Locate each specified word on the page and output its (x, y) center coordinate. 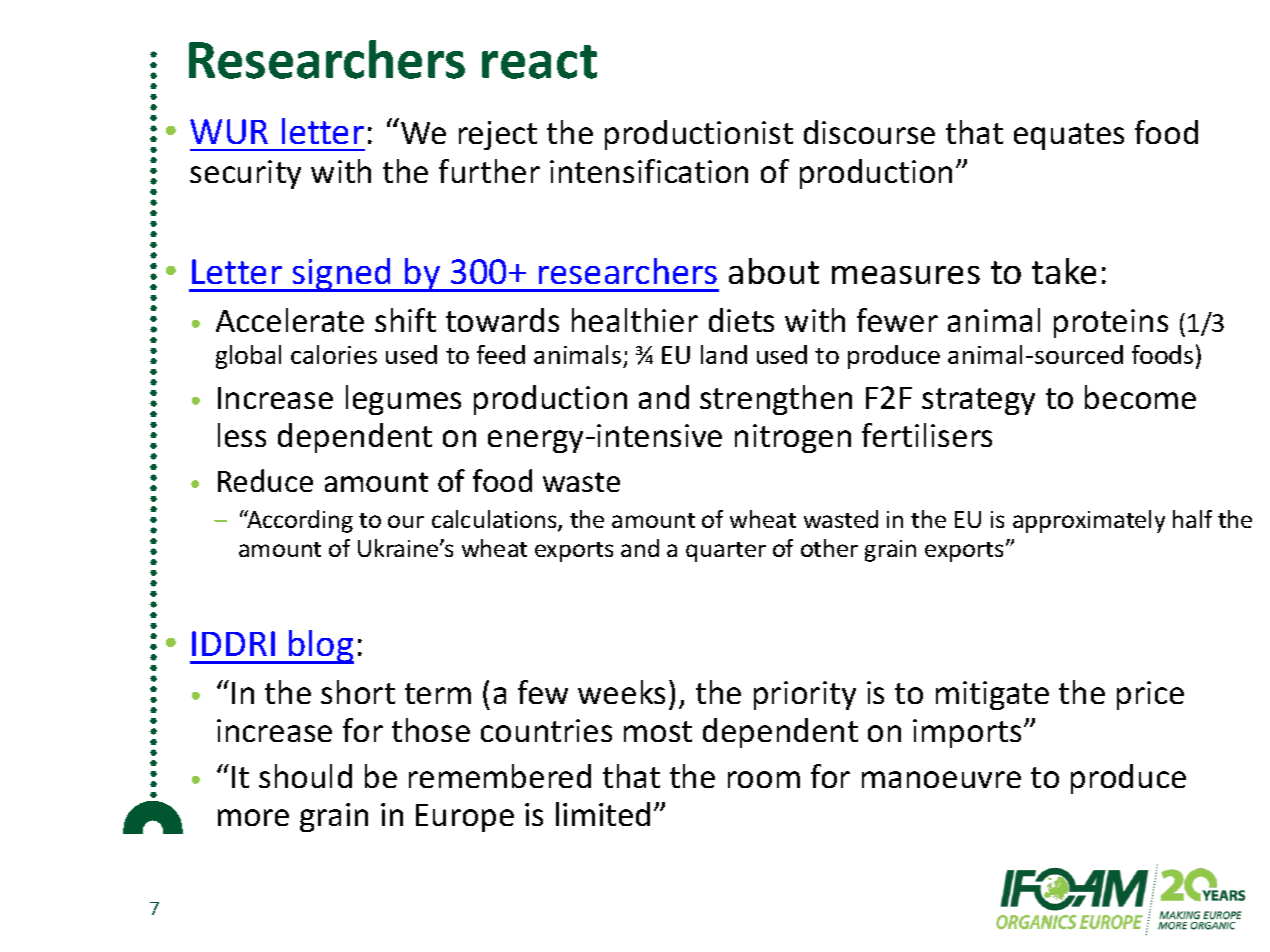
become (1140, 397)
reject (498, 135)
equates (1069, 136)
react (539, 62)
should (305, 776)
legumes (403, 400)
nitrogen (793, 438)
